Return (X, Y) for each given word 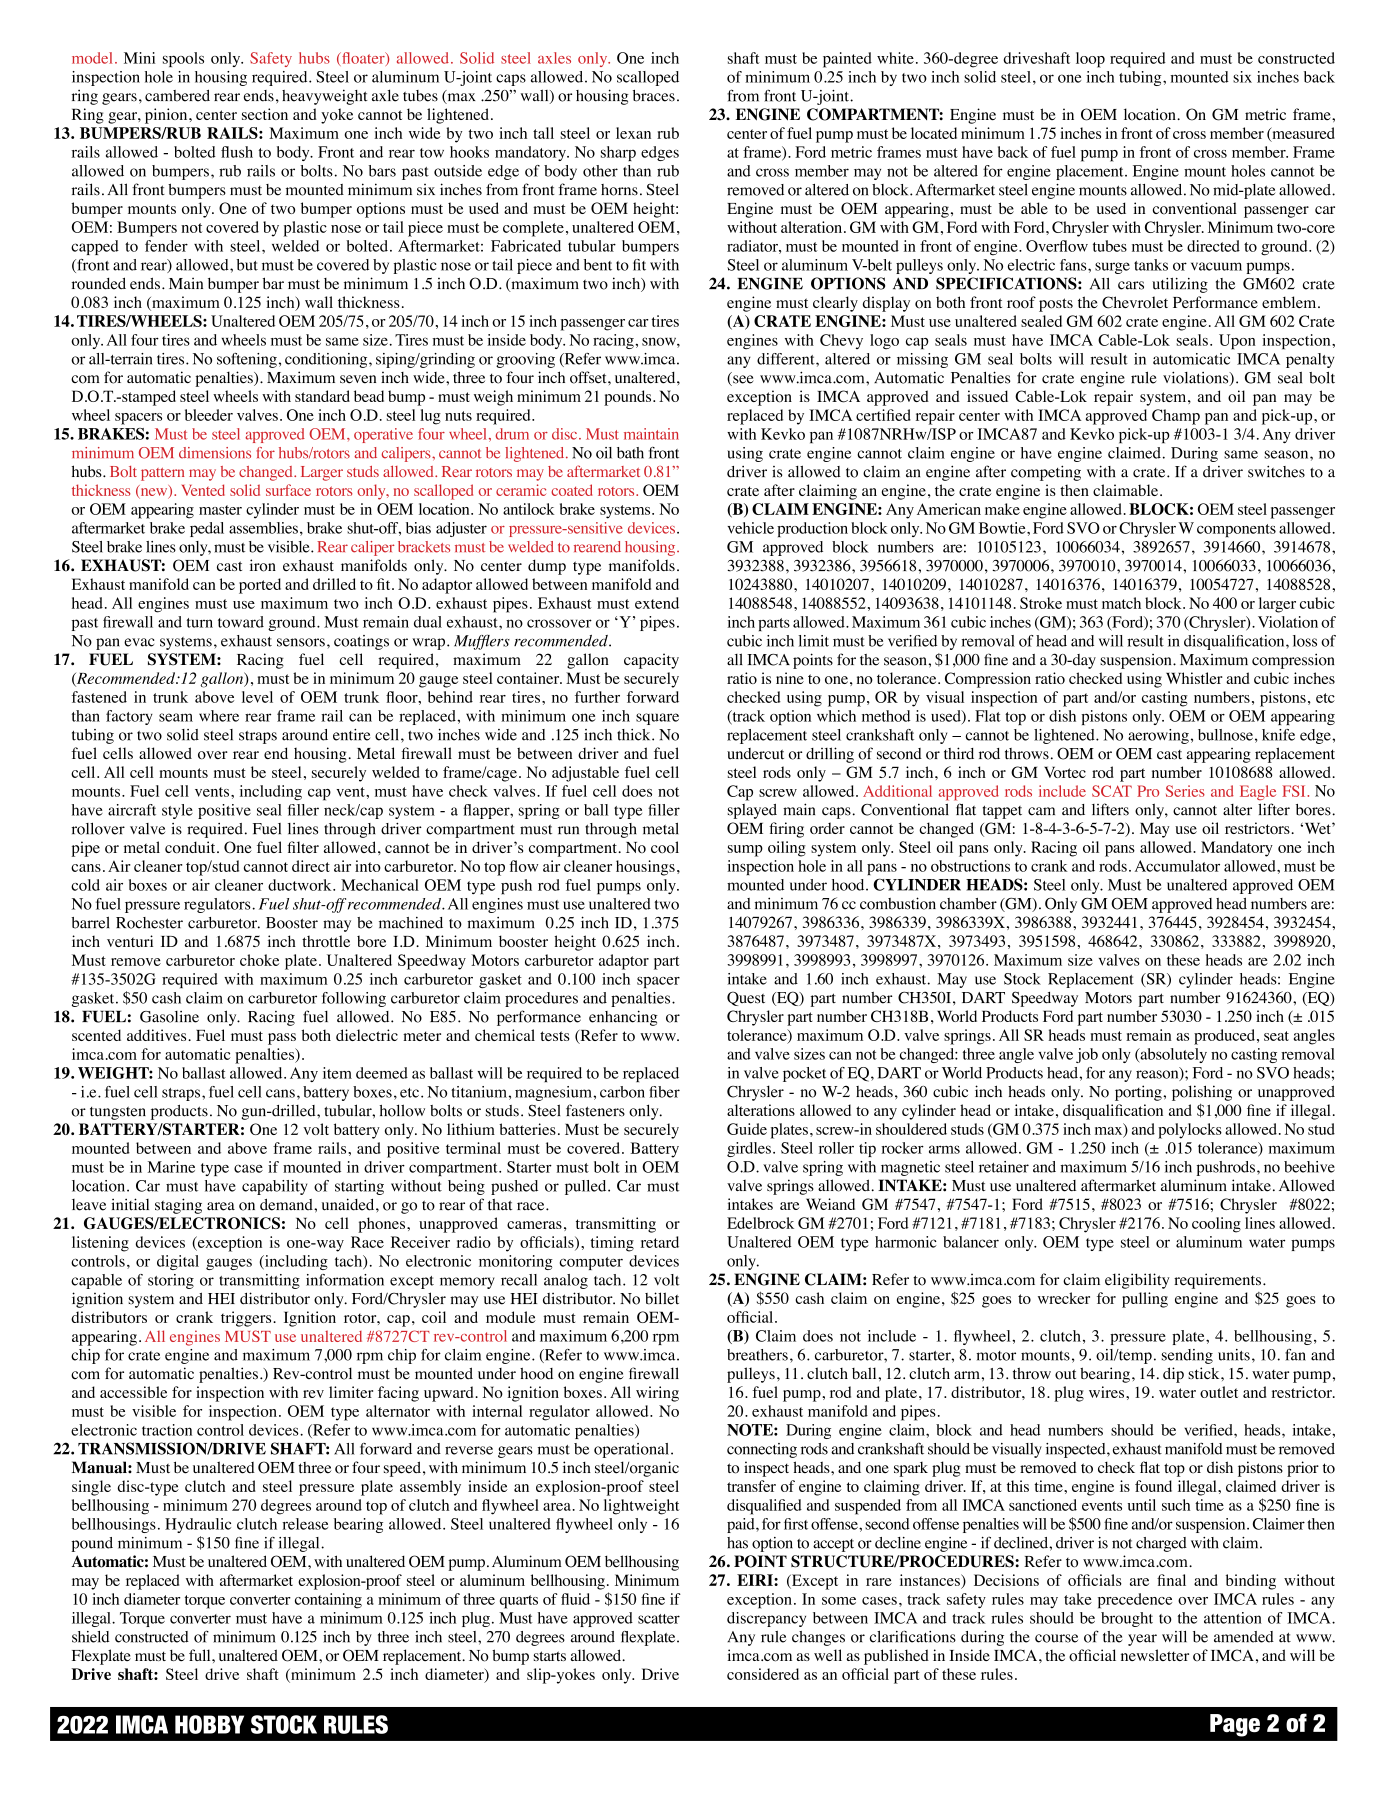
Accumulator (1177, 866)
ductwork (301, 885)
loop (1090, 60)
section (265, 114)
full (201, 1655)
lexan (633, 133)
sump (745, 851)
